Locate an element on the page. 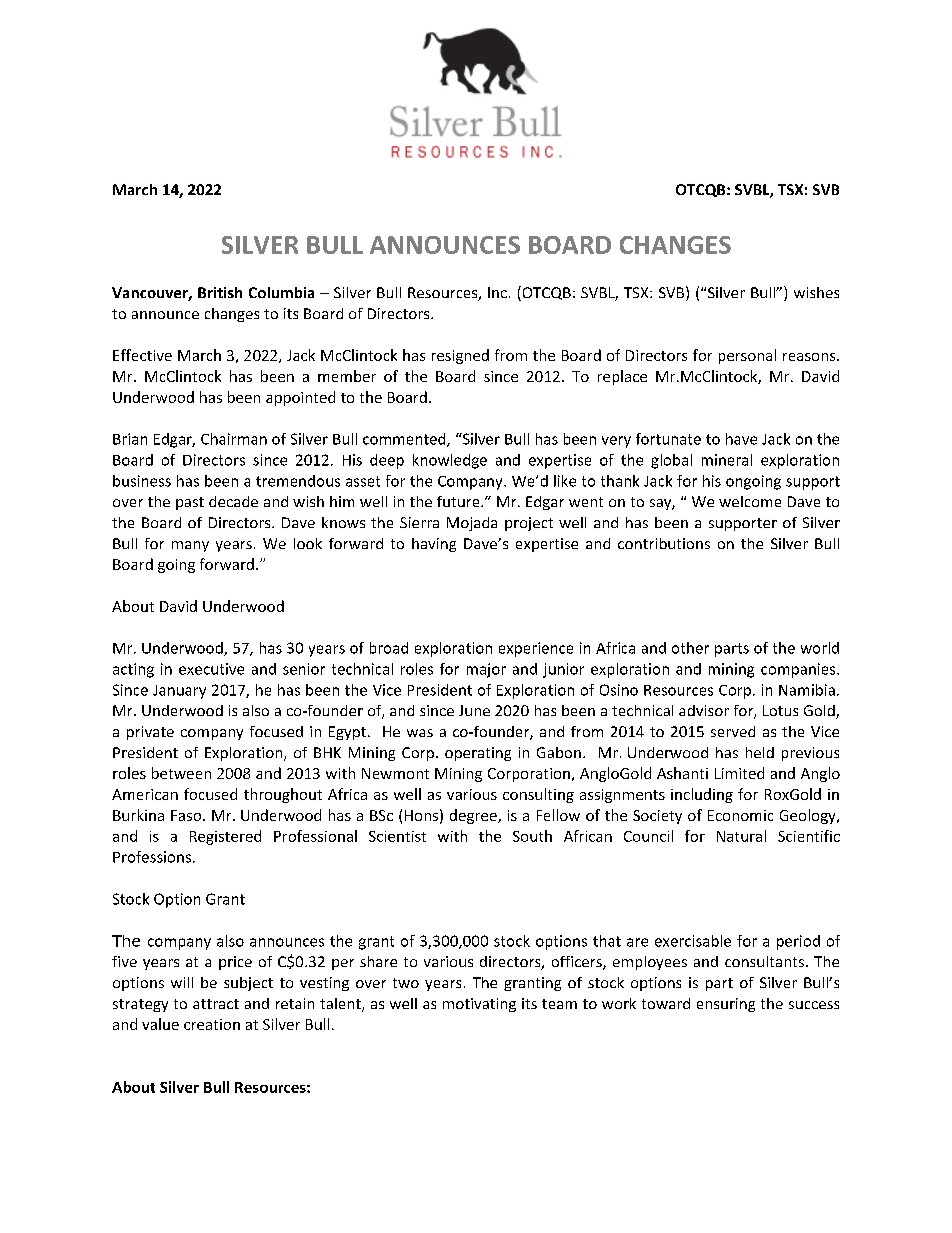  contributions is located at coordinates (664, 543).
